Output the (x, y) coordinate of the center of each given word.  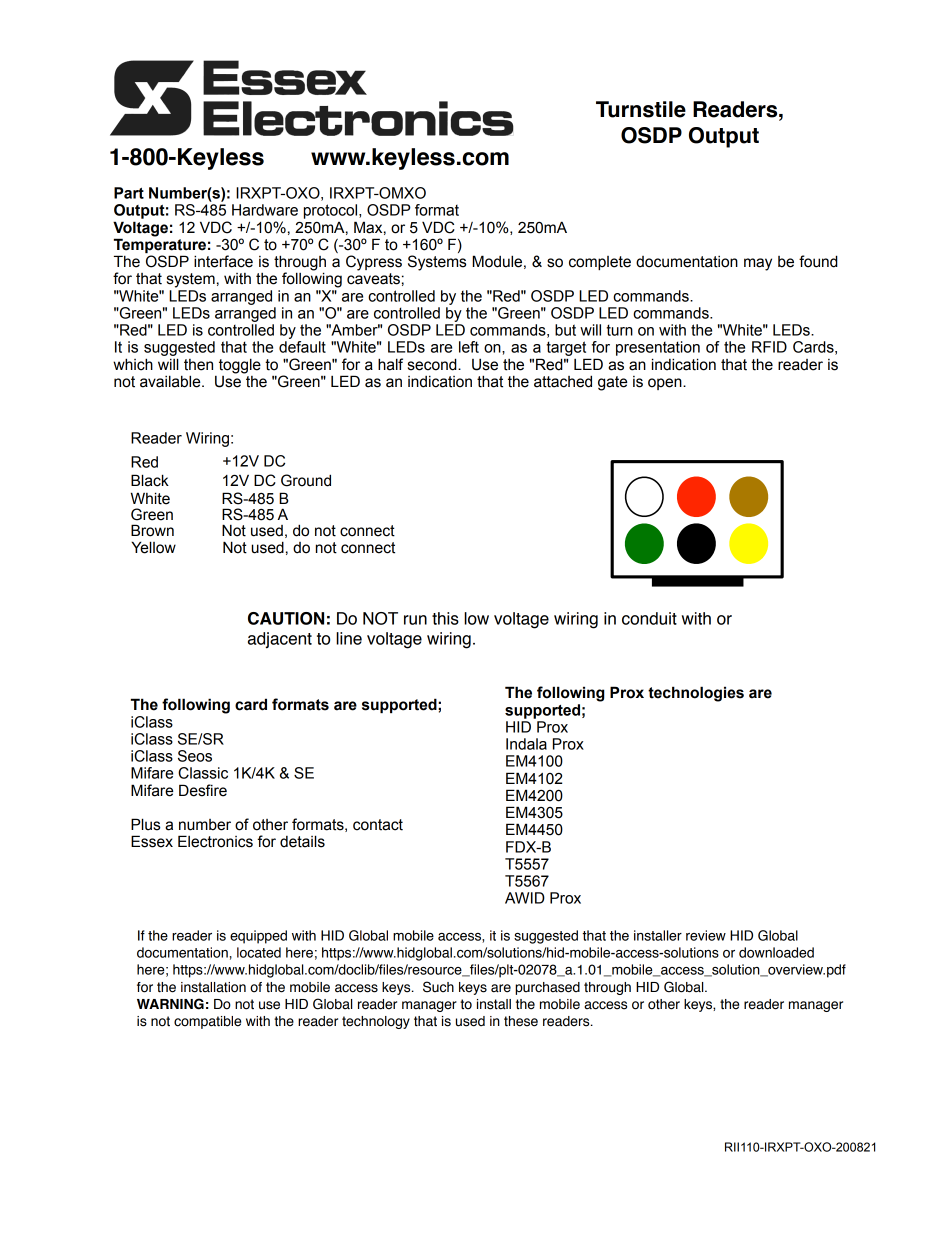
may (758, 264)
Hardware (265, 210)
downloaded (776, 952)
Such (438, 987)
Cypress (374, 263)
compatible (207, 1022)
